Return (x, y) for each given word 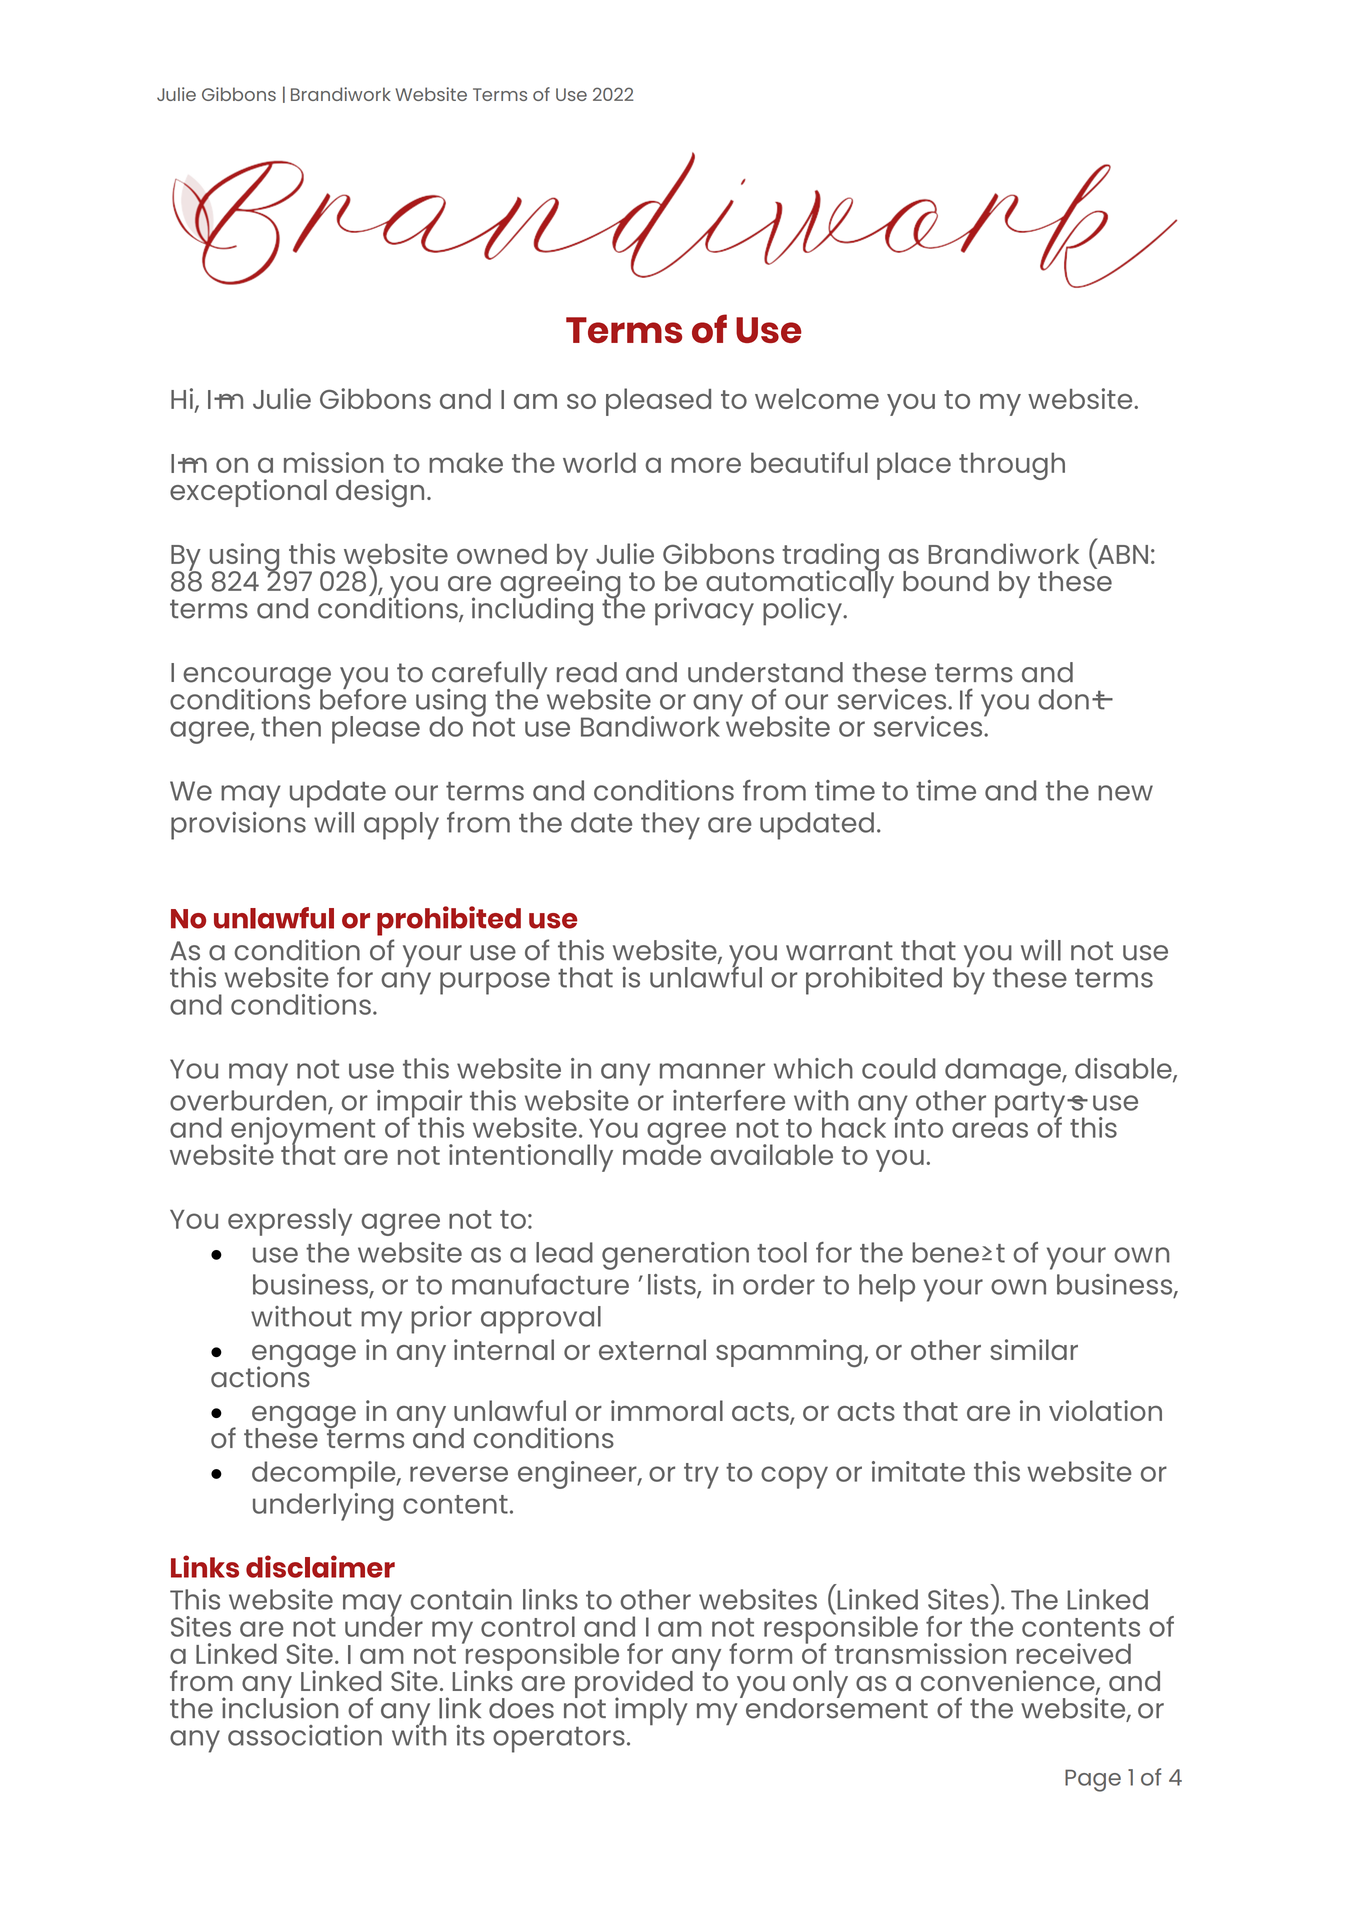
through (1012, 466)
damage (1004, 1072)
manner (712, 1071)
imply (651, 1711)
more (706, 465)
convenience (1009, 1682)
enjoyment (303, 1132)
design (380, 493)
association (305, 1735)
